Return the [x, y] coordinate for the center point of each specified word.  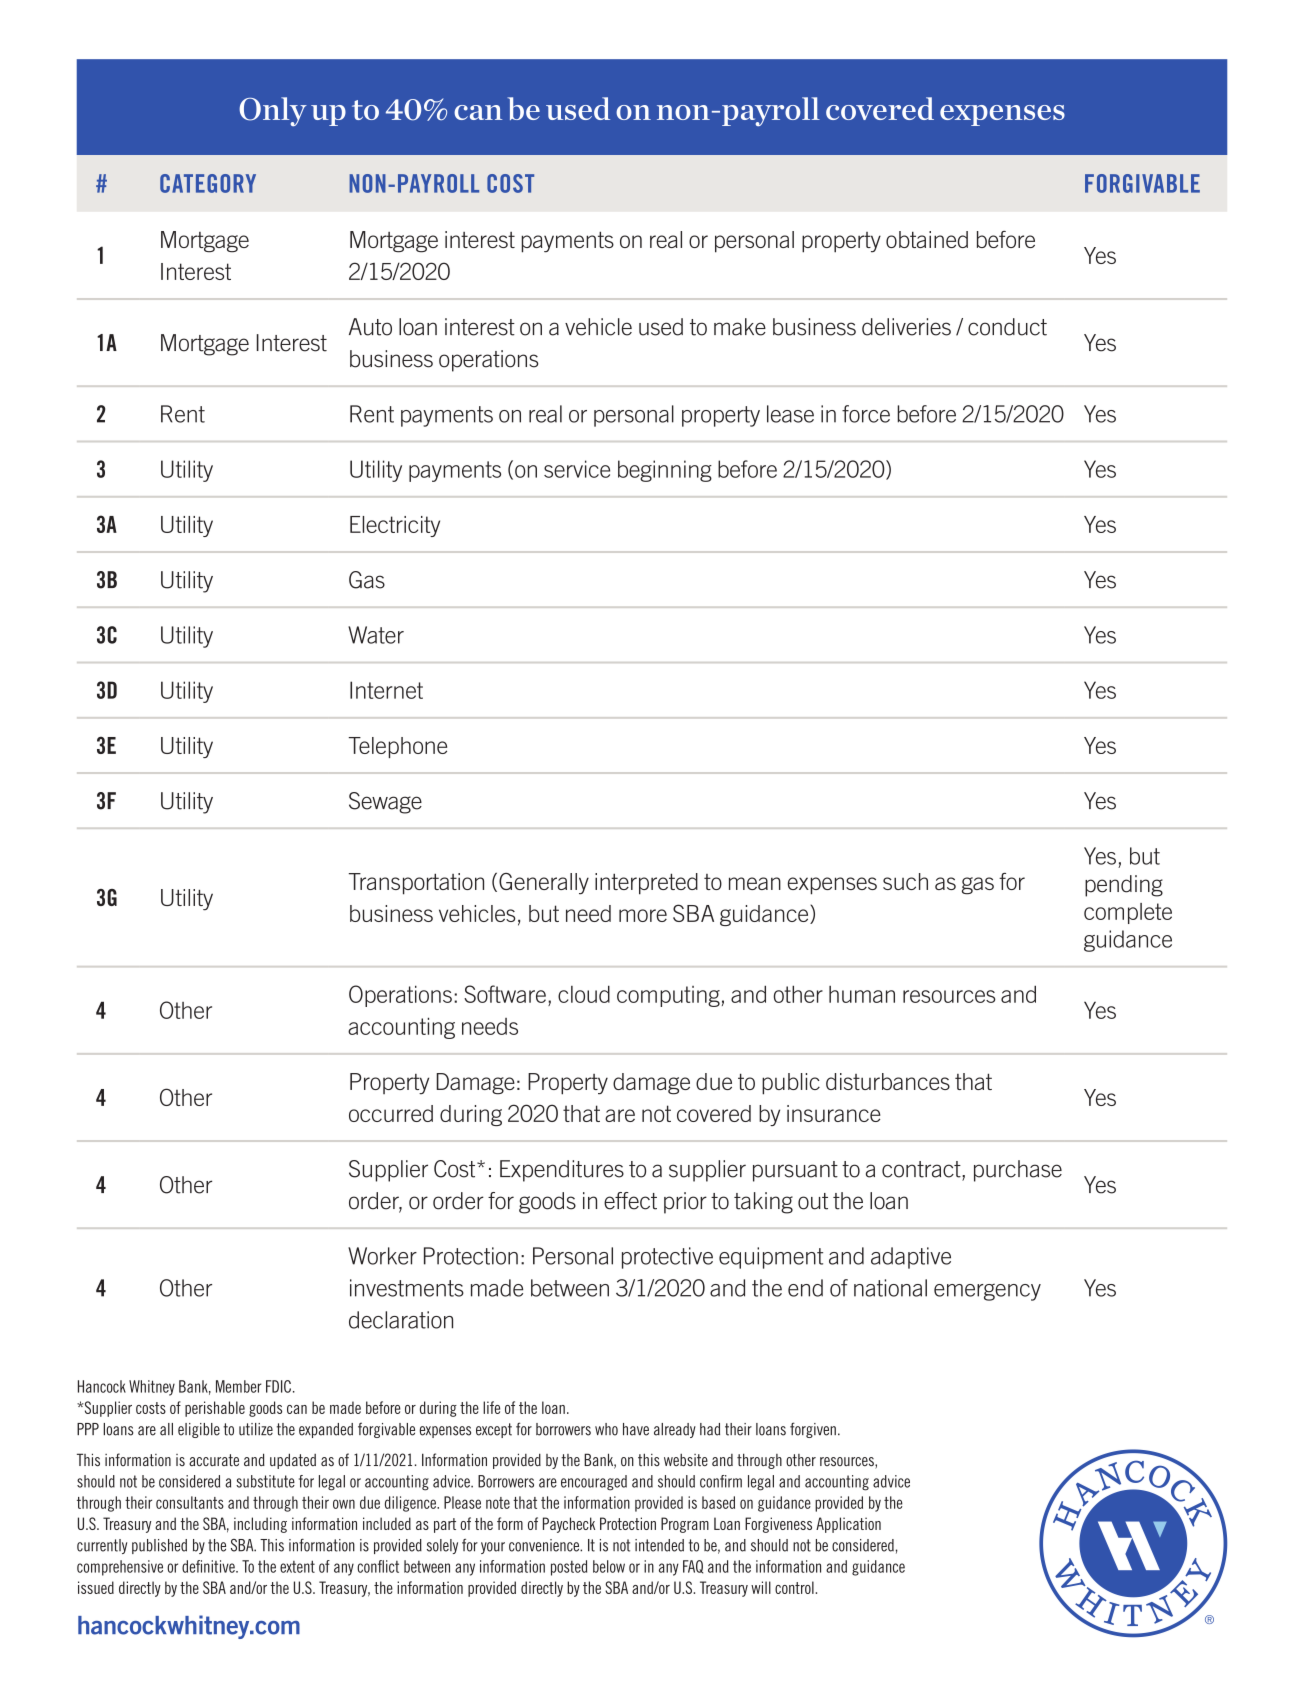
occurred [391, 1113]
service [577, 469]
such [905, 881]
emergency [987, 1292]
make [740, 327]
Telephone [398, 747]
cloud [584, 994]
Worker [382, 1256]
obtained [927, 239]
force [866, 414]
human [862, 994]
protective [667, 1258]
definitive [209, 1566]
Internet [386, 690]
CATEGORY [208, 183]
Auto [370, 327]
